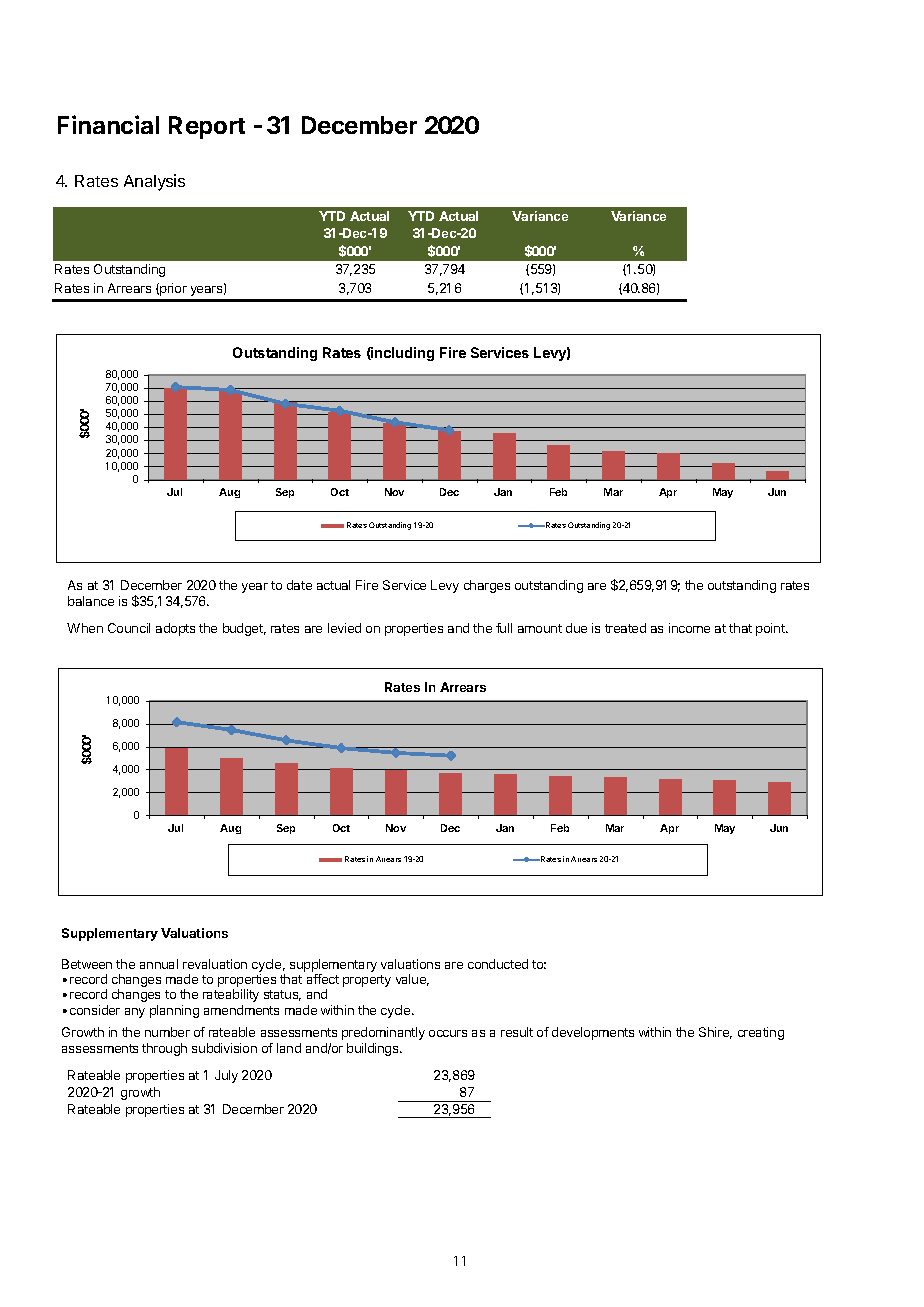 The image size is (924, 1307). I want to click on Report, so click(207, 127).
